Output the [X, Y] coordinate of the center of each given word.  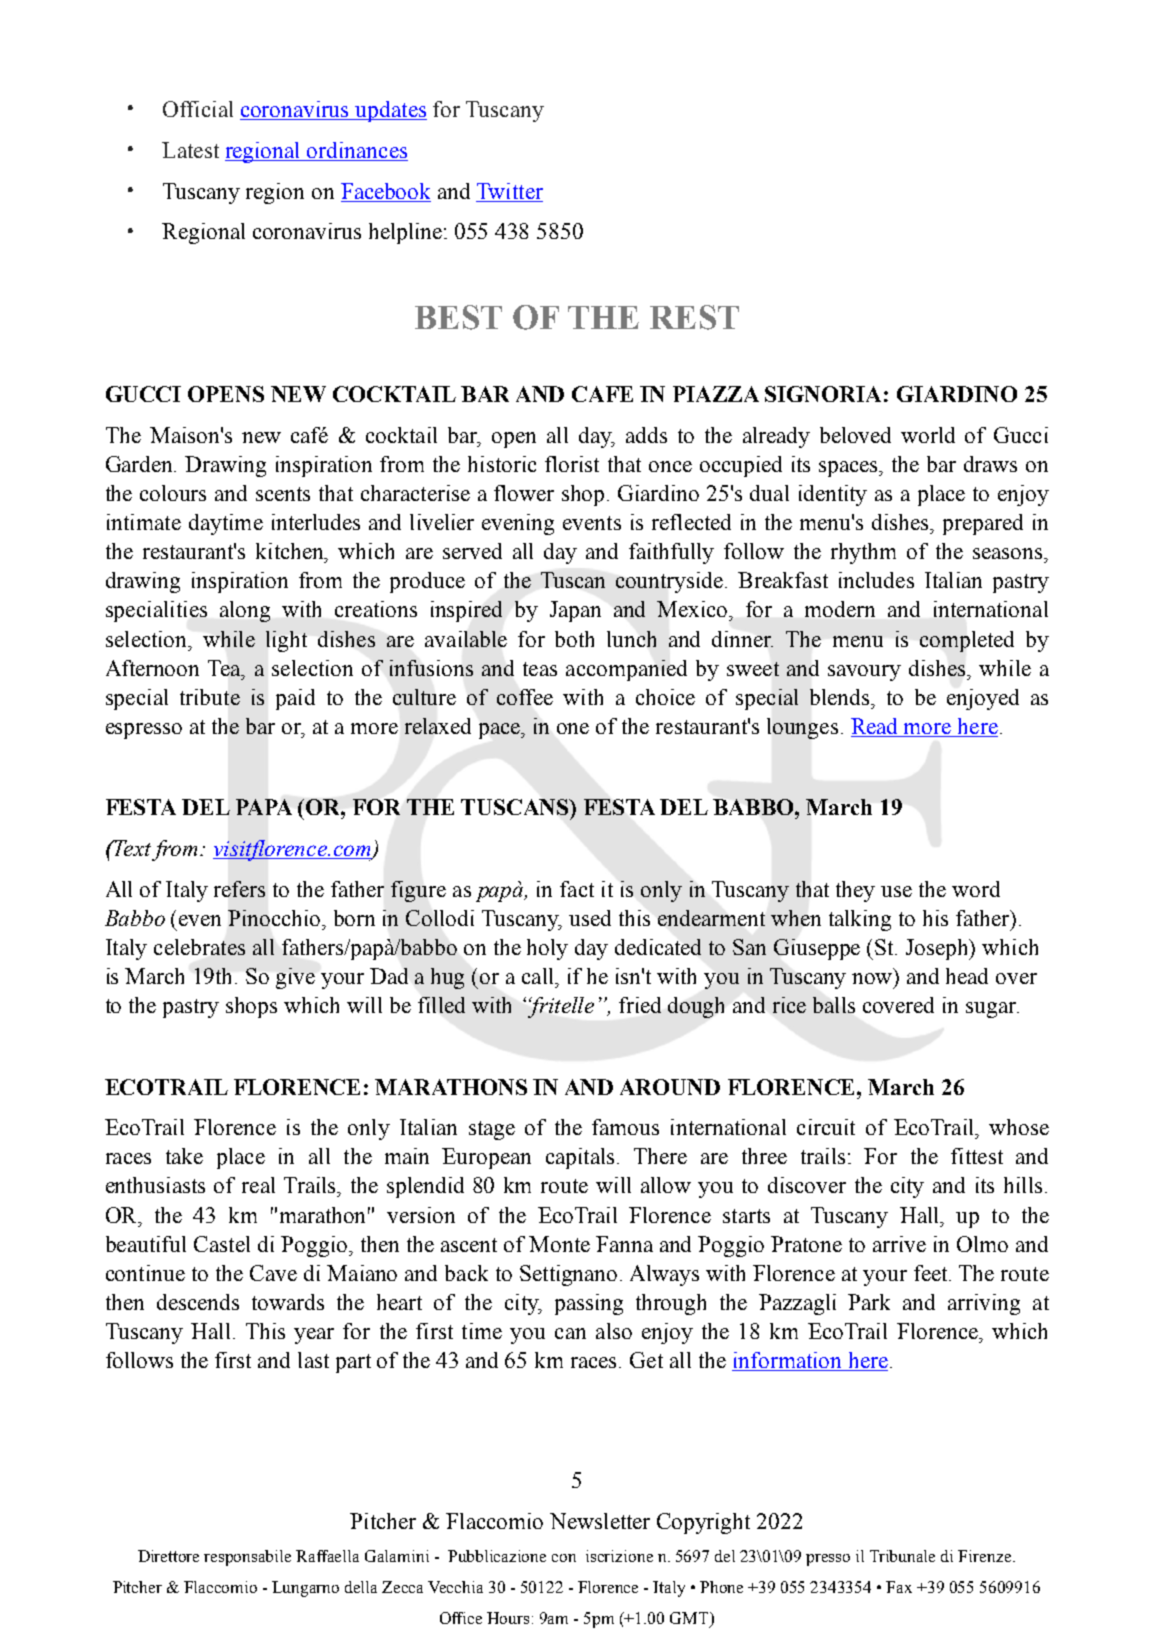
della [361, 1587]
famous [625, 1127]
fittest [977, 1156]
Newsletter [600, 1521]
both [574, 639]
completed [967, 641]
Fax [899, 1587]
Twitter [510, 191]
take [184, 1156]
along [245, 611]
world [928, 435]
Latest [190, 150]
